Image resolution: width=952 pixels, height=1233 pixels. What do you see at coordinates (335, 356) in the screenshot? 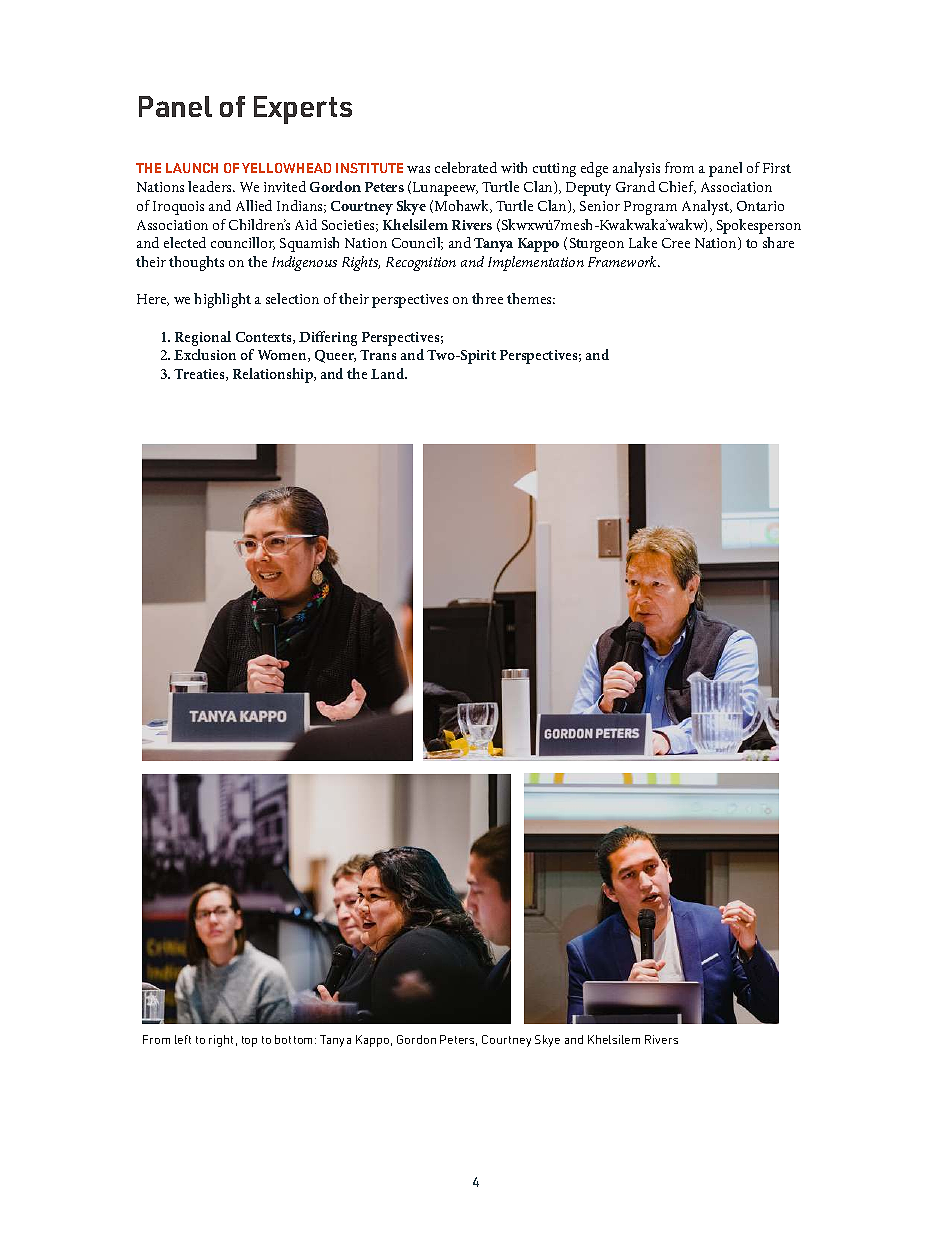
I see `Queer` at bounding box center [335, 356].
